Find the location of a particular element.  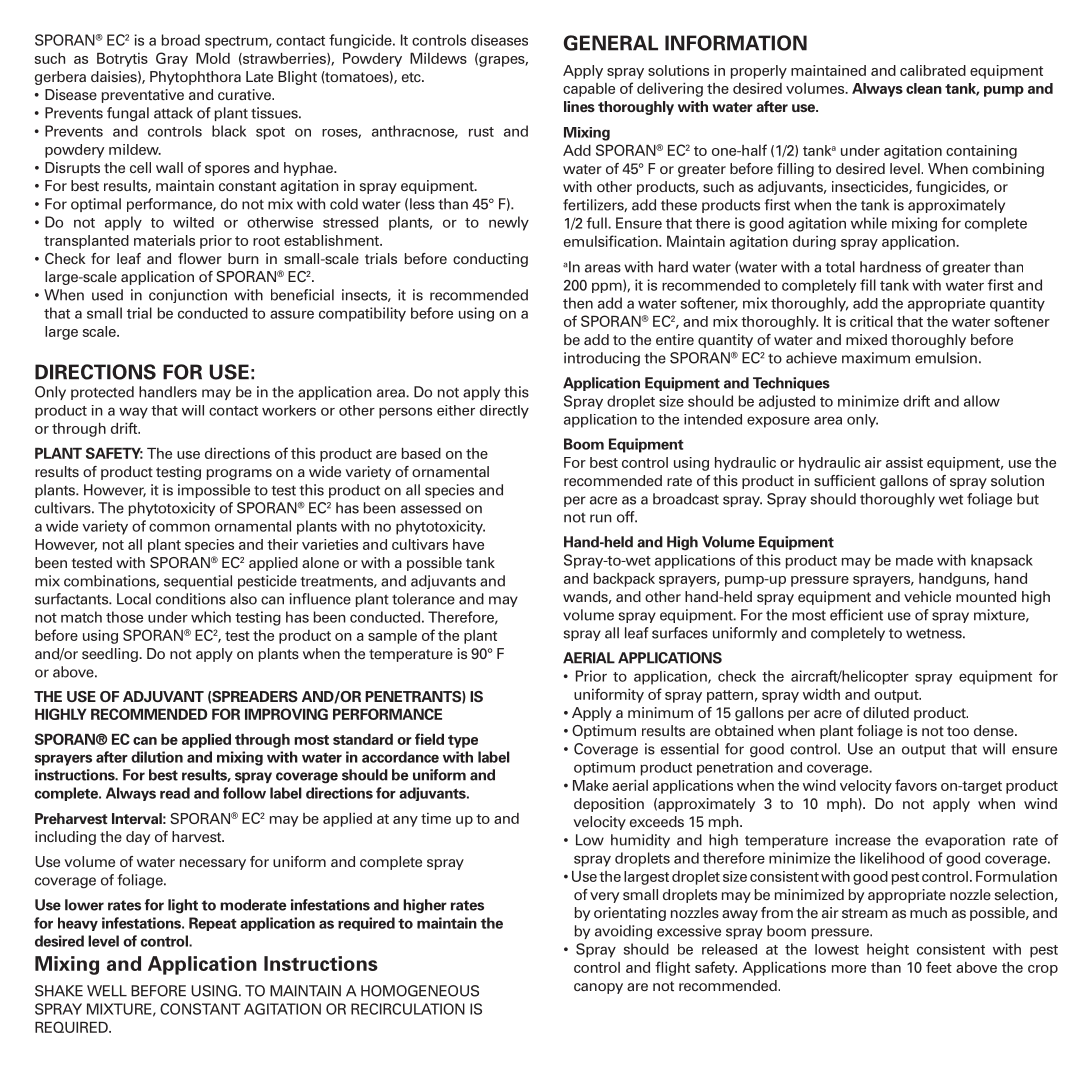

Phytophthora is located at coordinates (195, 78).
